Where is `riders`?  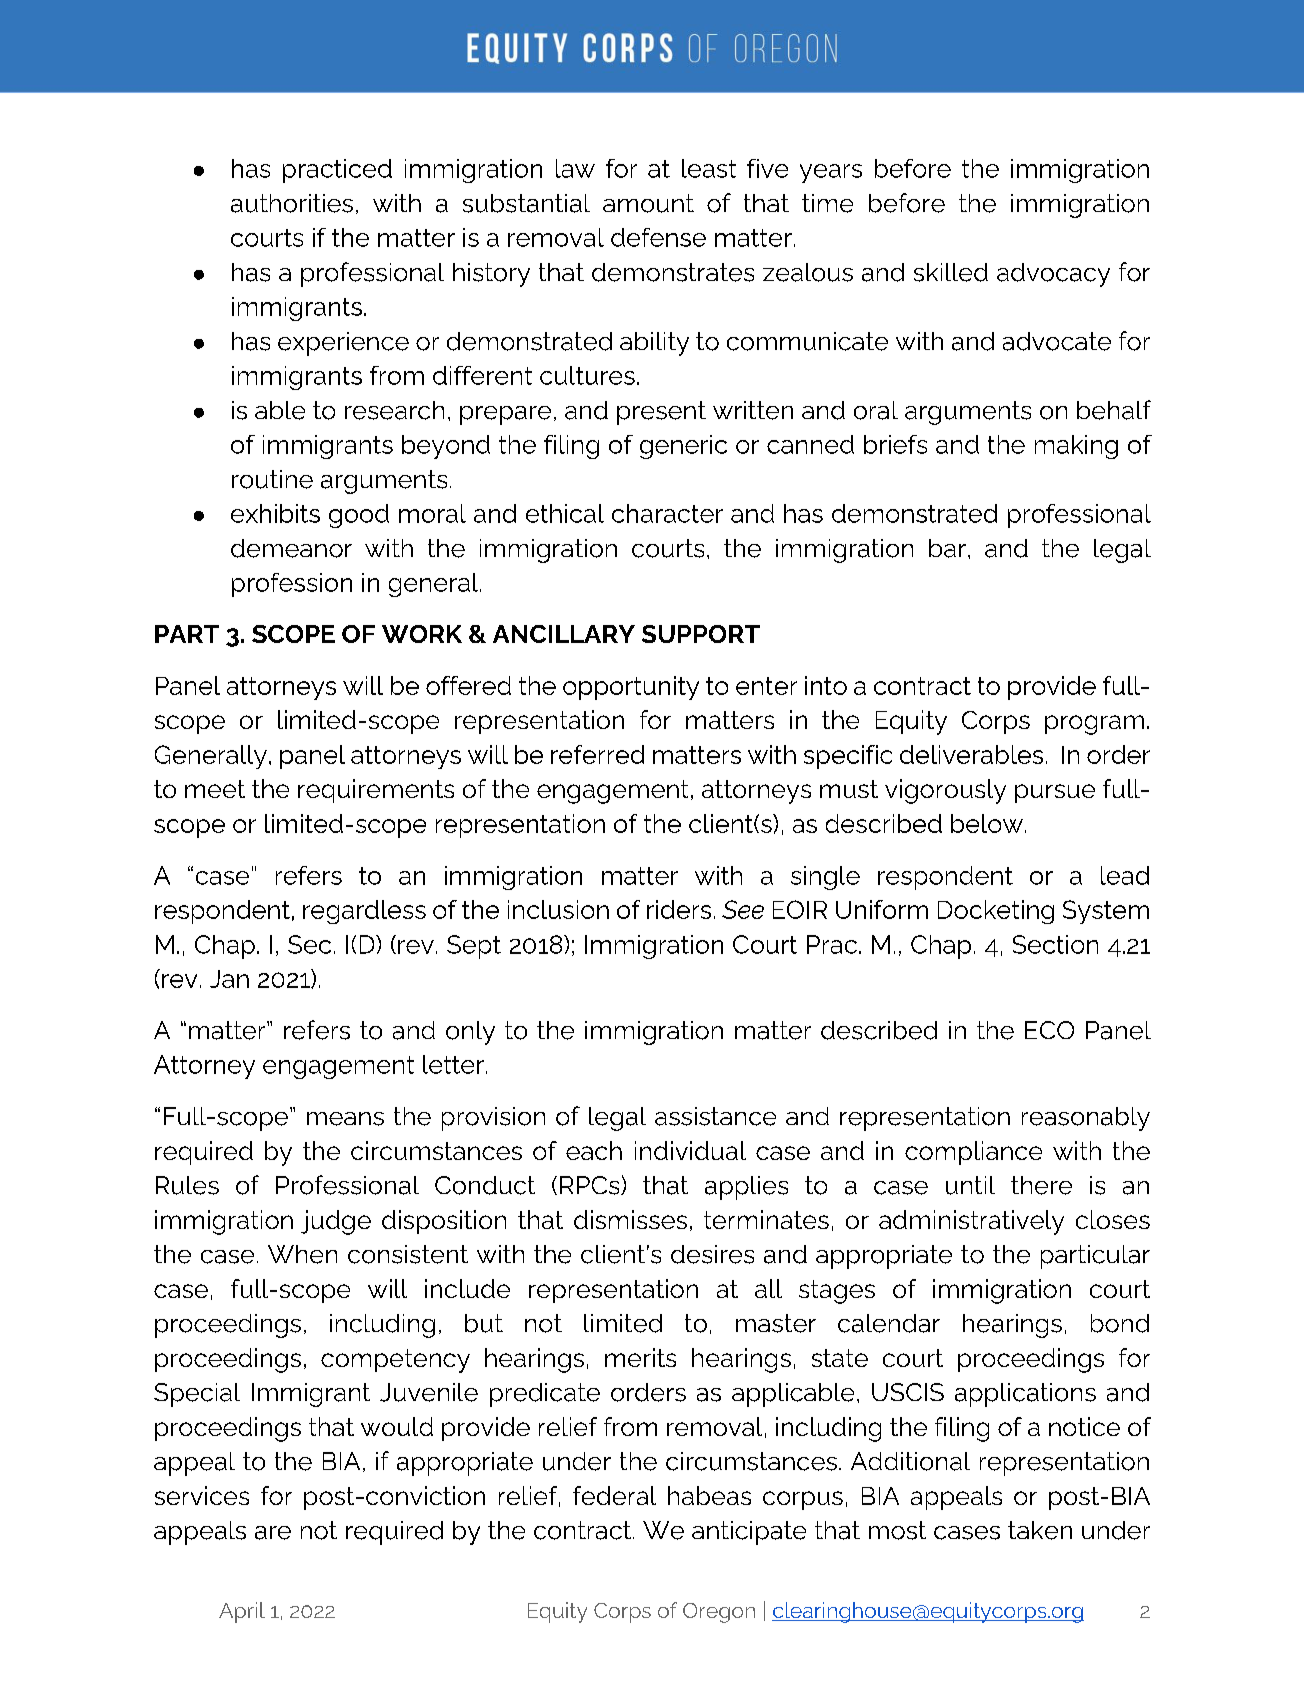 riders is located at coordinates (679, 909).
